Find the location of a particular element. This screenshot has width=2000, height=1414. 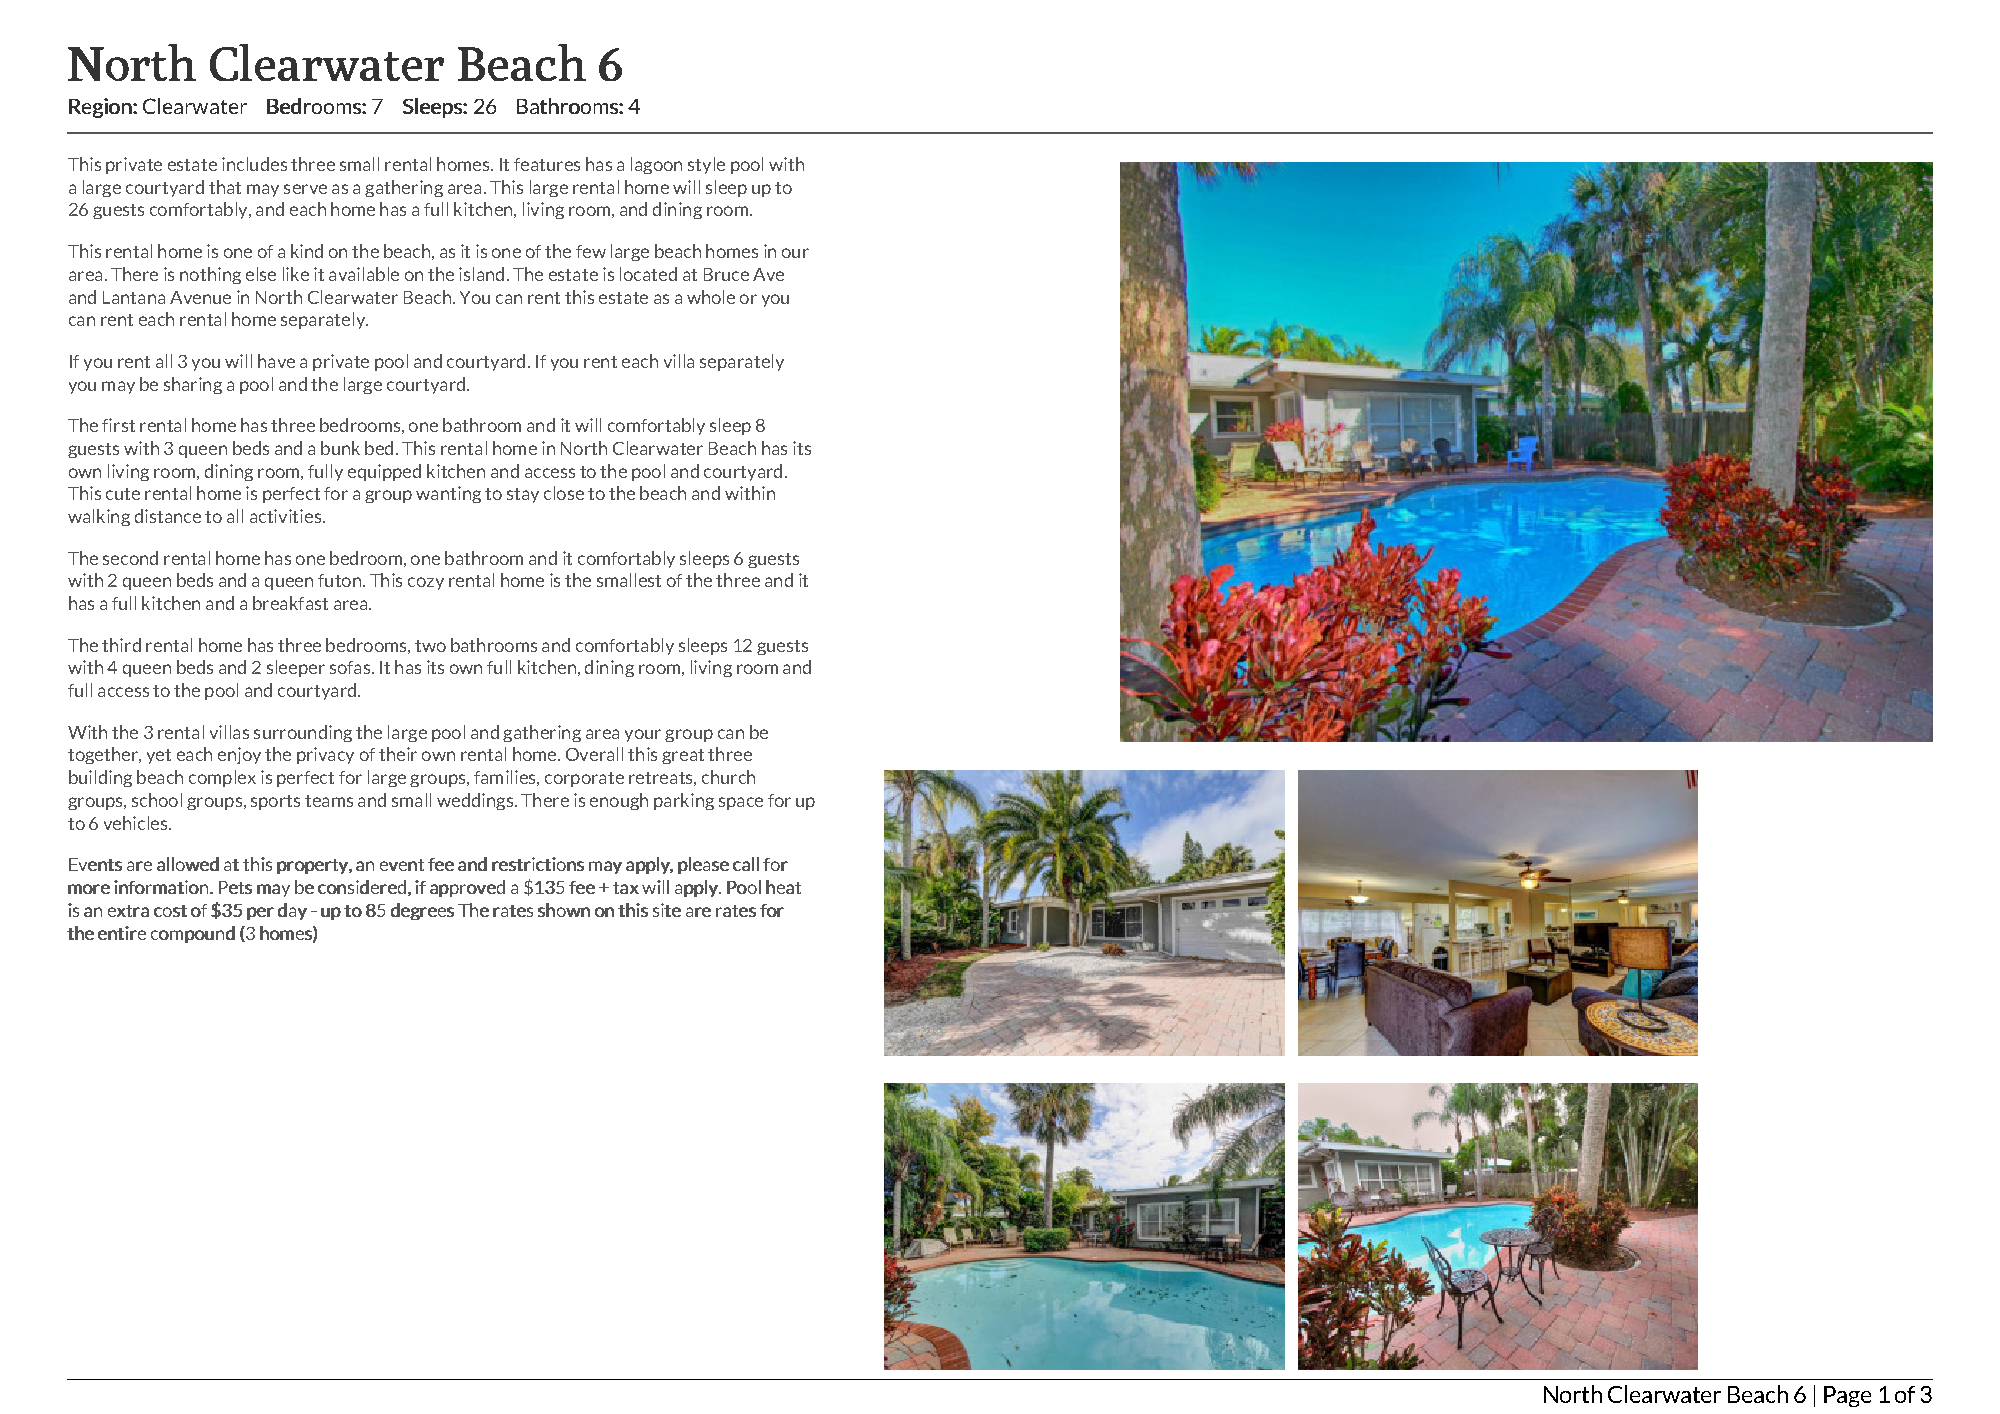

privacy is located at coordinates (325, 755).
